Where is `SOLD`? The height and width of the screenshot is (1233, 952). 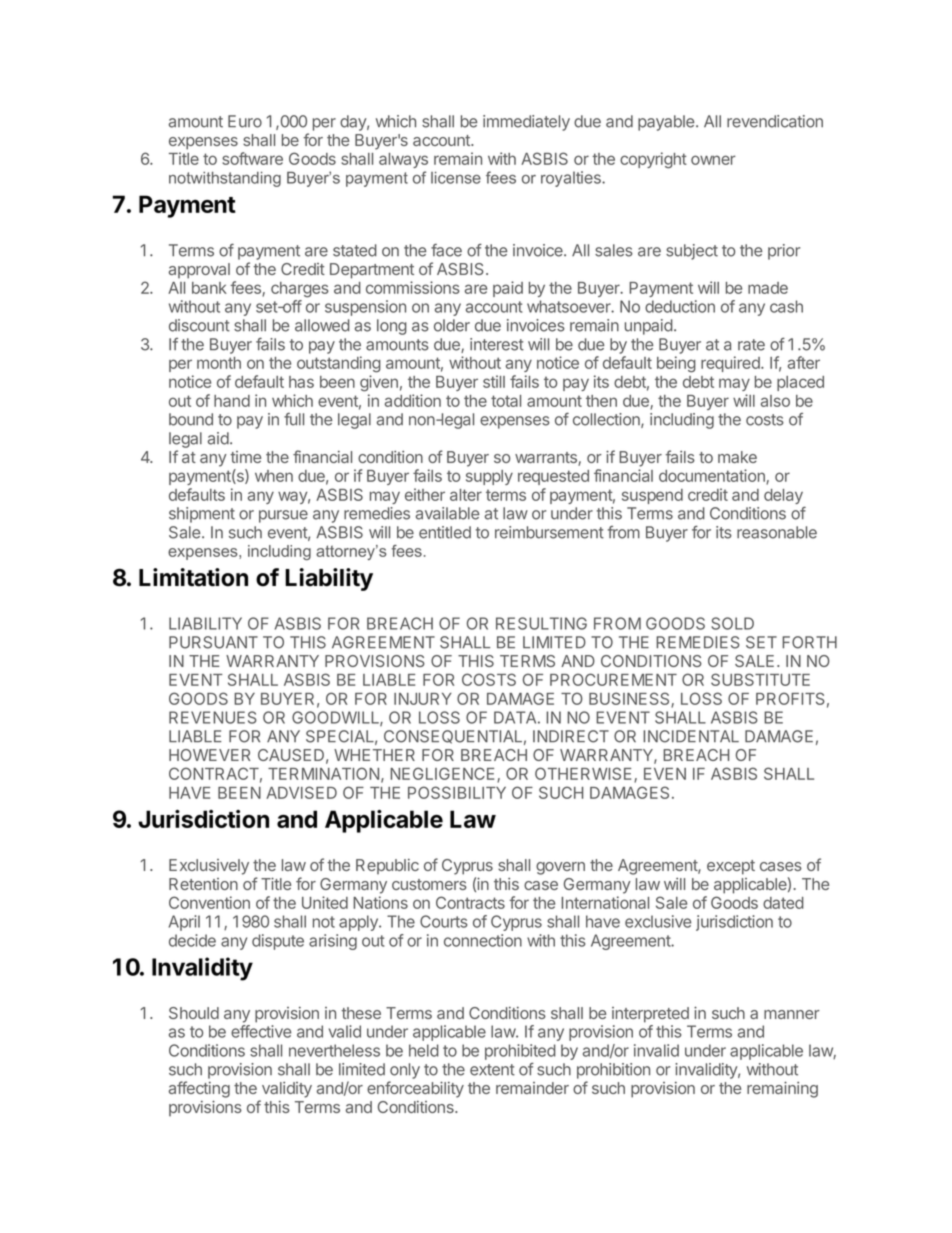
SOLD is located at coordinates (732, 623).
